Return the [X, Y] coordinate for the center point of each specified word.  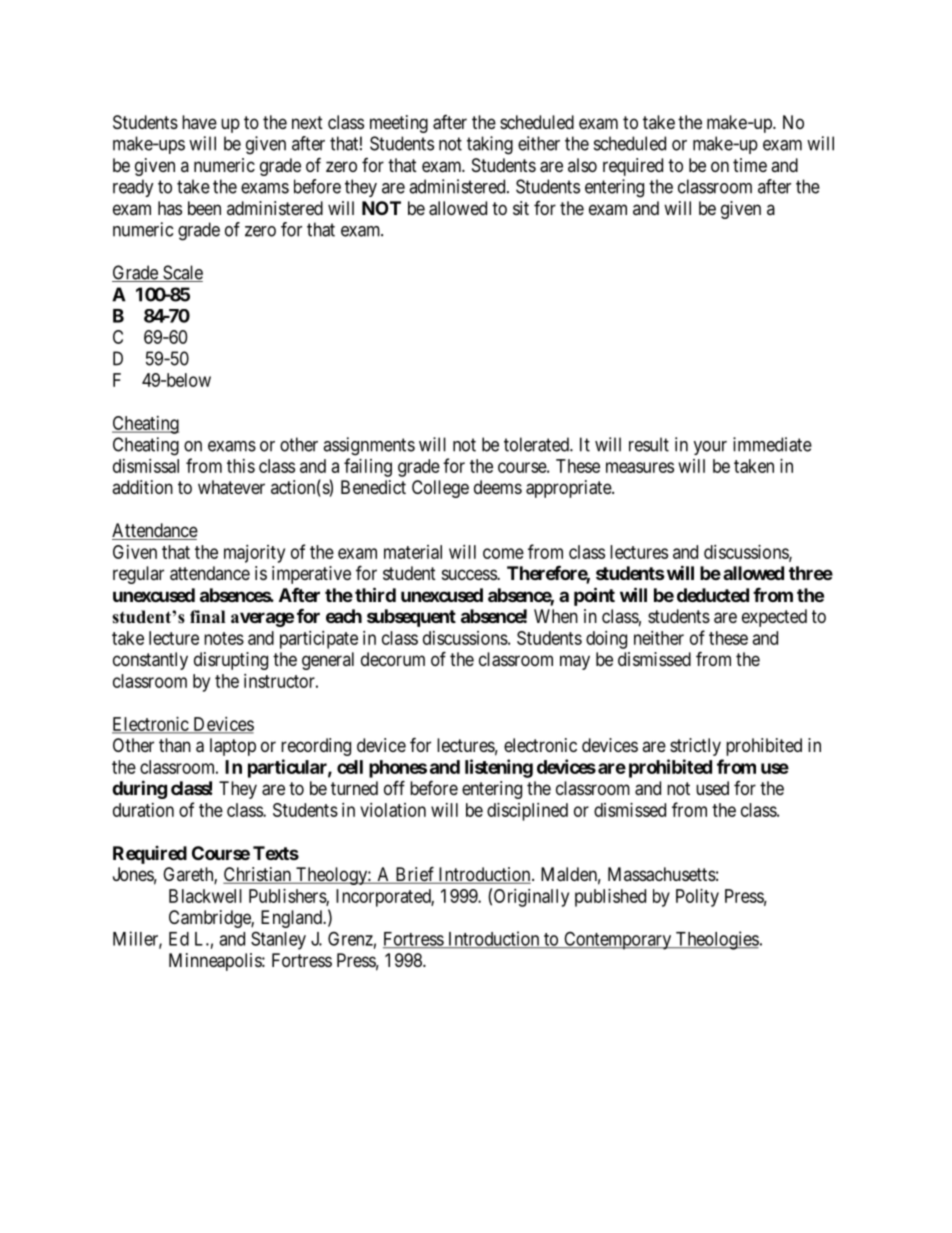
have [199, 122]
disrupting [231, 661]
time [750, 165]
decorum [393, 659]
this [241, 466]
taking [490, 145]
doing [606, 640]
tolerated [537, 444]
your [710, 448]
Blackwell [205, 896]
